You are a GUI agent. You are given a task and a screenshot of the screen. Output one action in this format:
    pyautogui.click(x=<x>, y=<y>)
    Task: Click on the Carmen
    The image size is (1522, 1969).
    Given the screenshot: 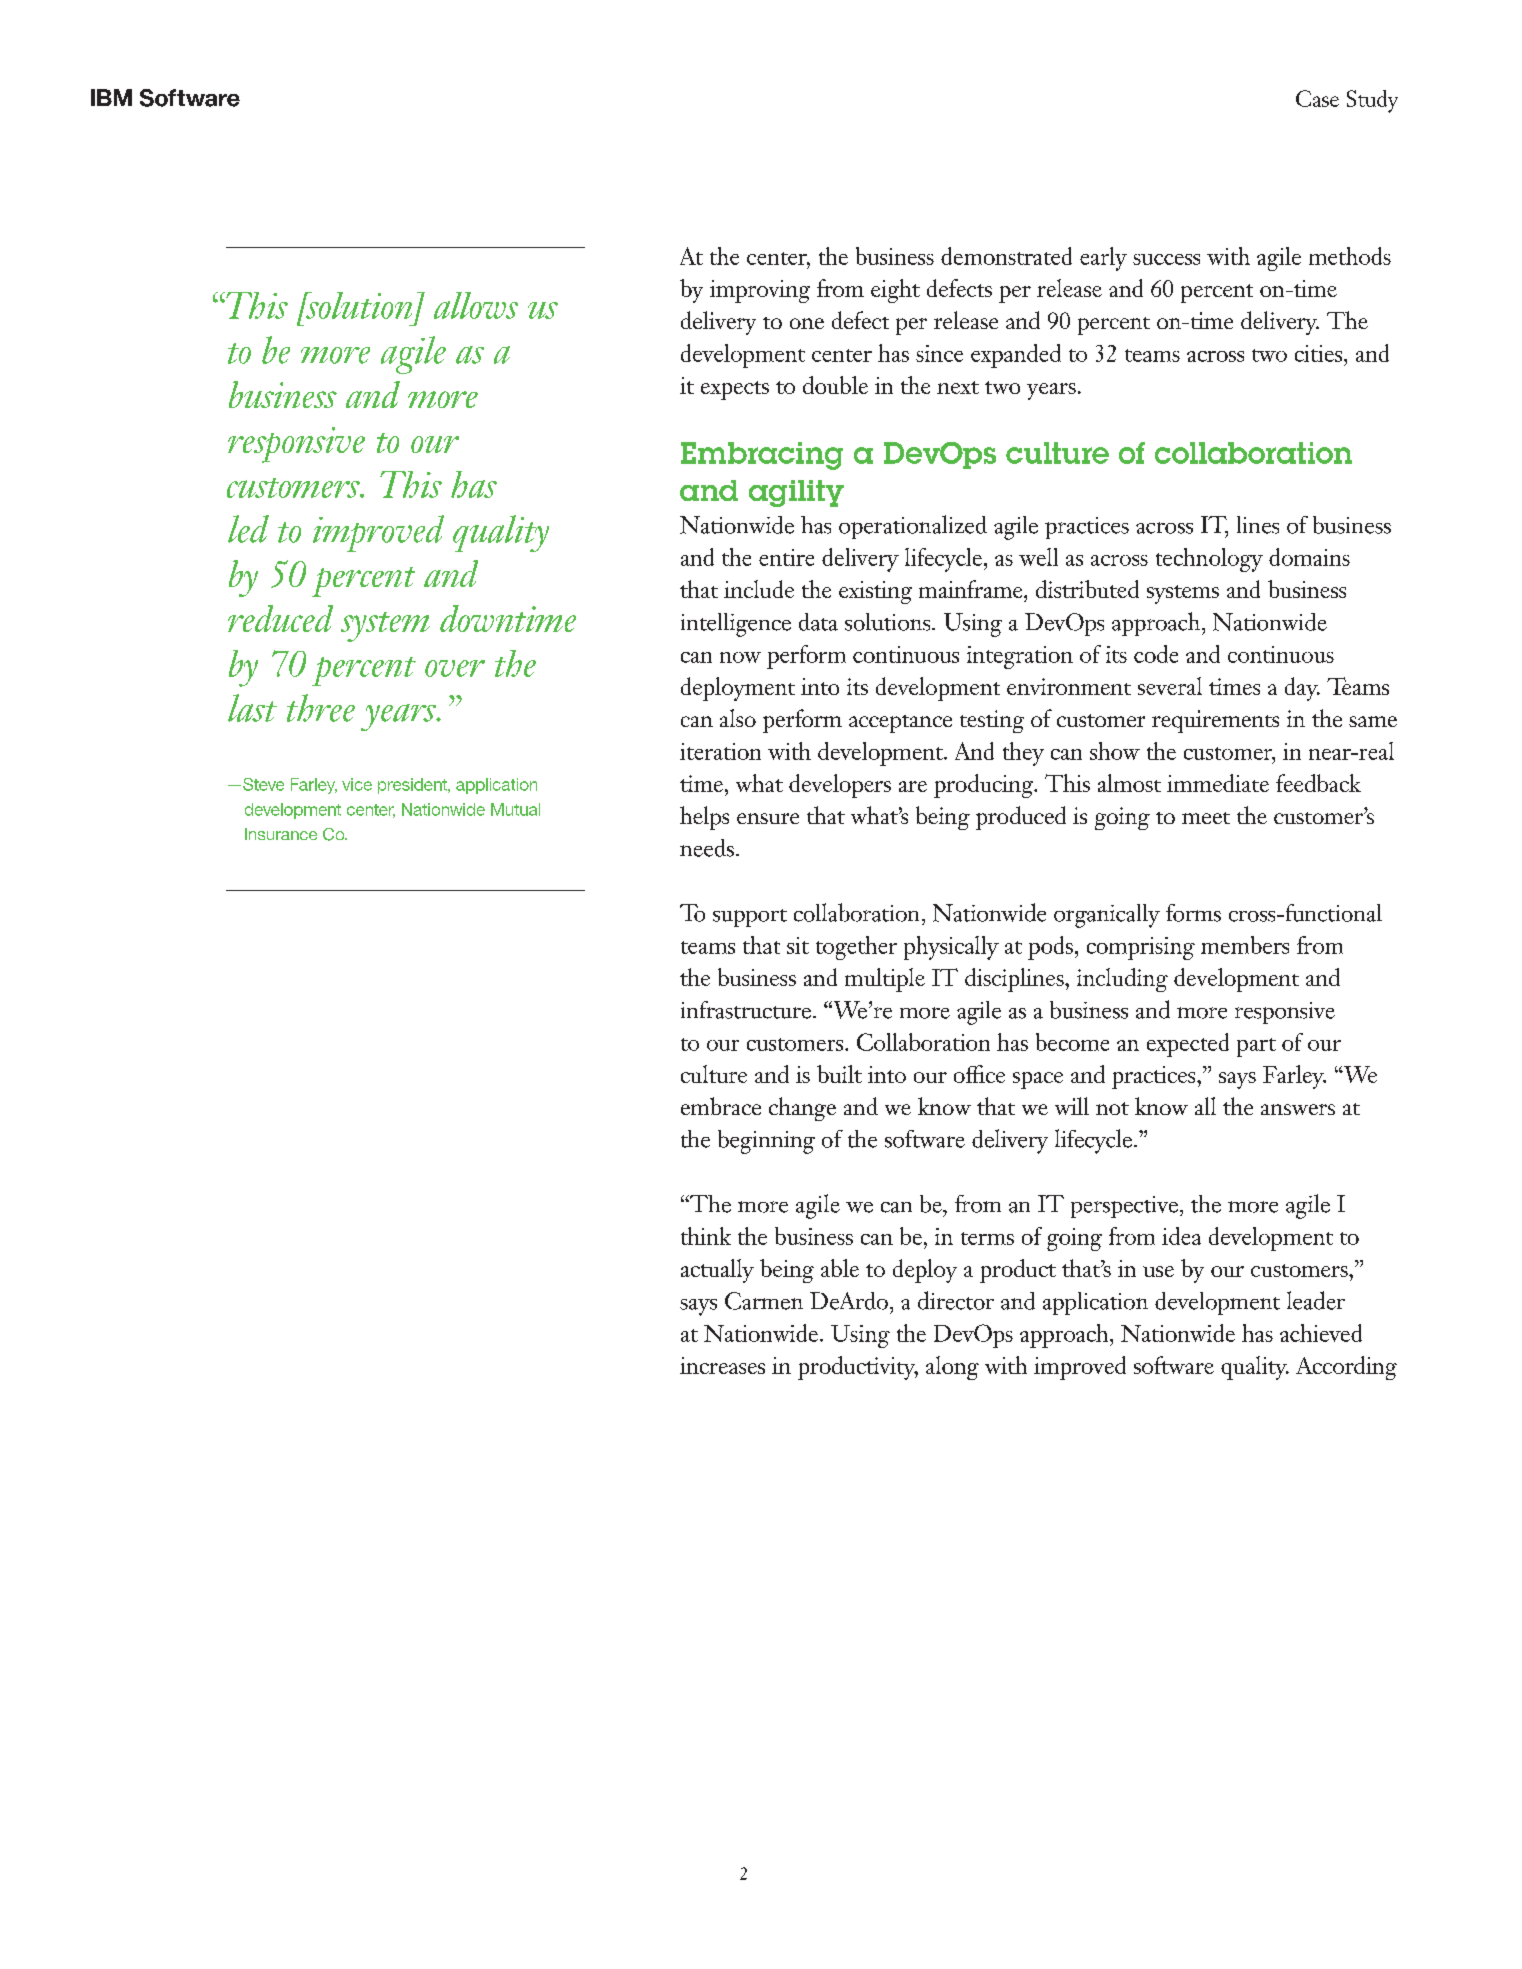 What is the action you would take?
    pyautogui.click(x=764, y=1301)
